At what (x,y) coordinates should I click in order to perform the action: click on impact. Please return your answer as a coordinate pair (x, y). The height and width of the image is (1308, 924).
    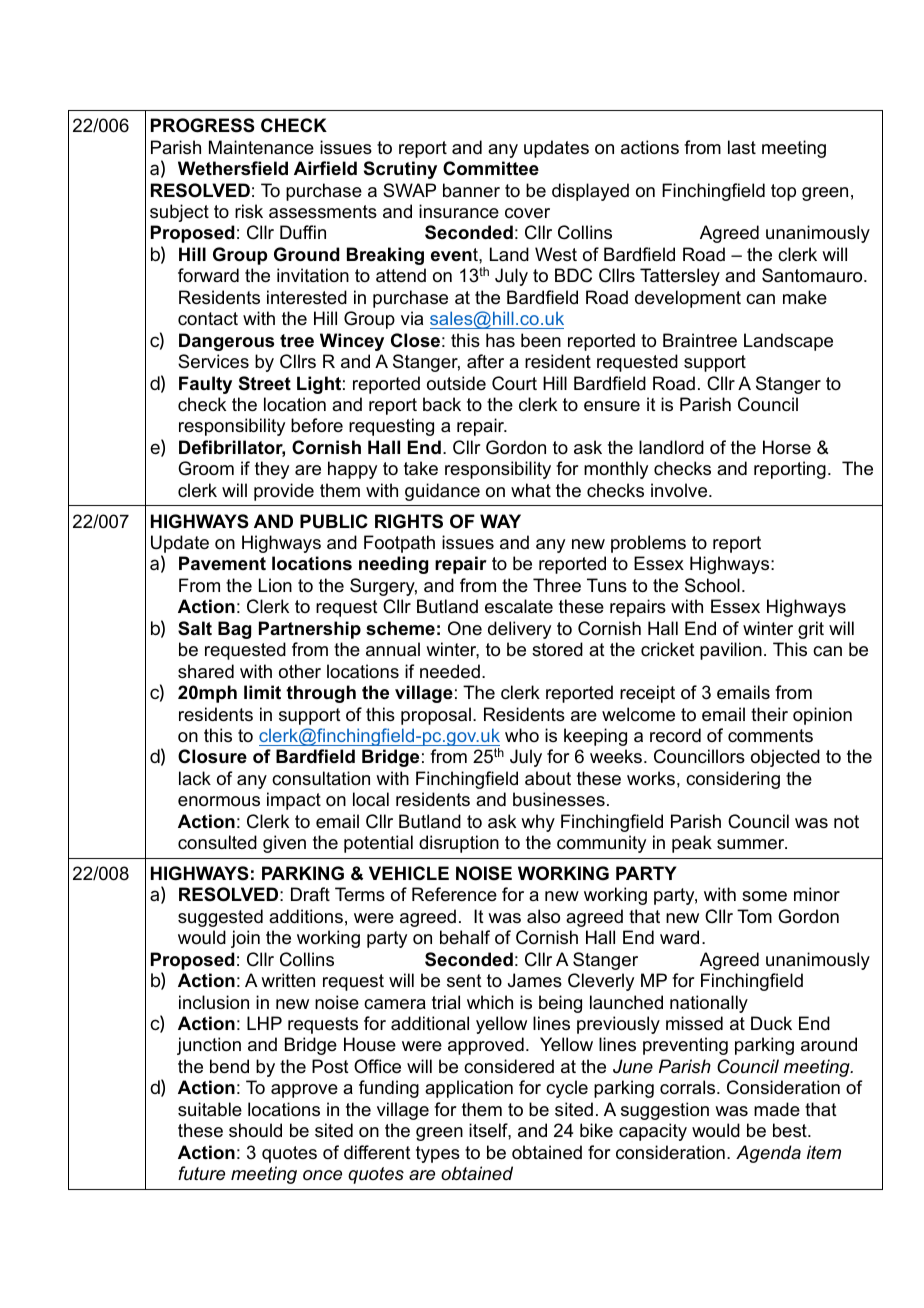
    Looking at the image, I should click on (294, 801).
